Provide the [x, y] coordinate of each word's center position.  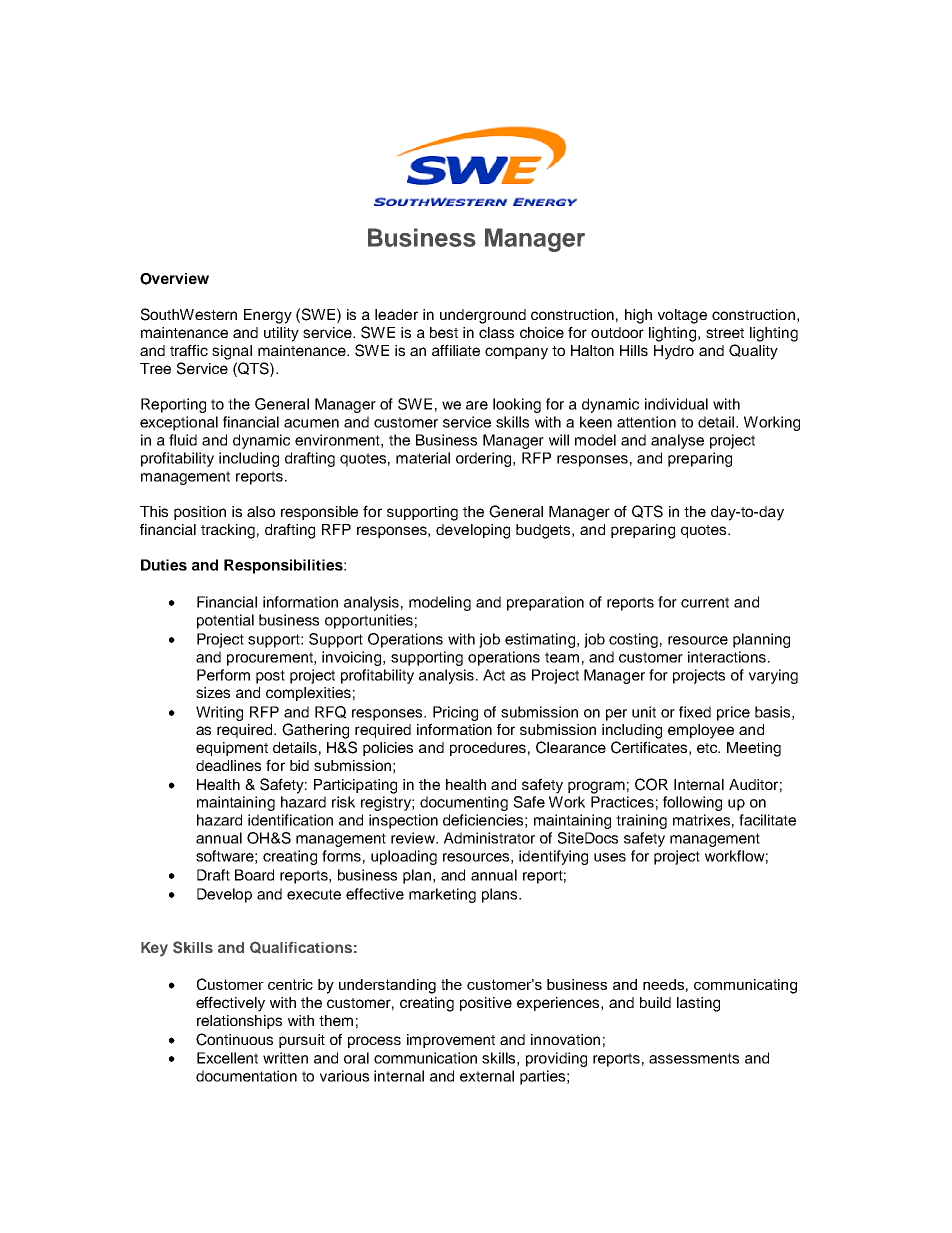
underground [483, 316]
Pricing [455, 713]
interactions [728, 657]
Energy [268, 316]
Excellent [227, 1058]
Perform [223, 675]
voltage [682, 316]
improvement [451, 1041]
